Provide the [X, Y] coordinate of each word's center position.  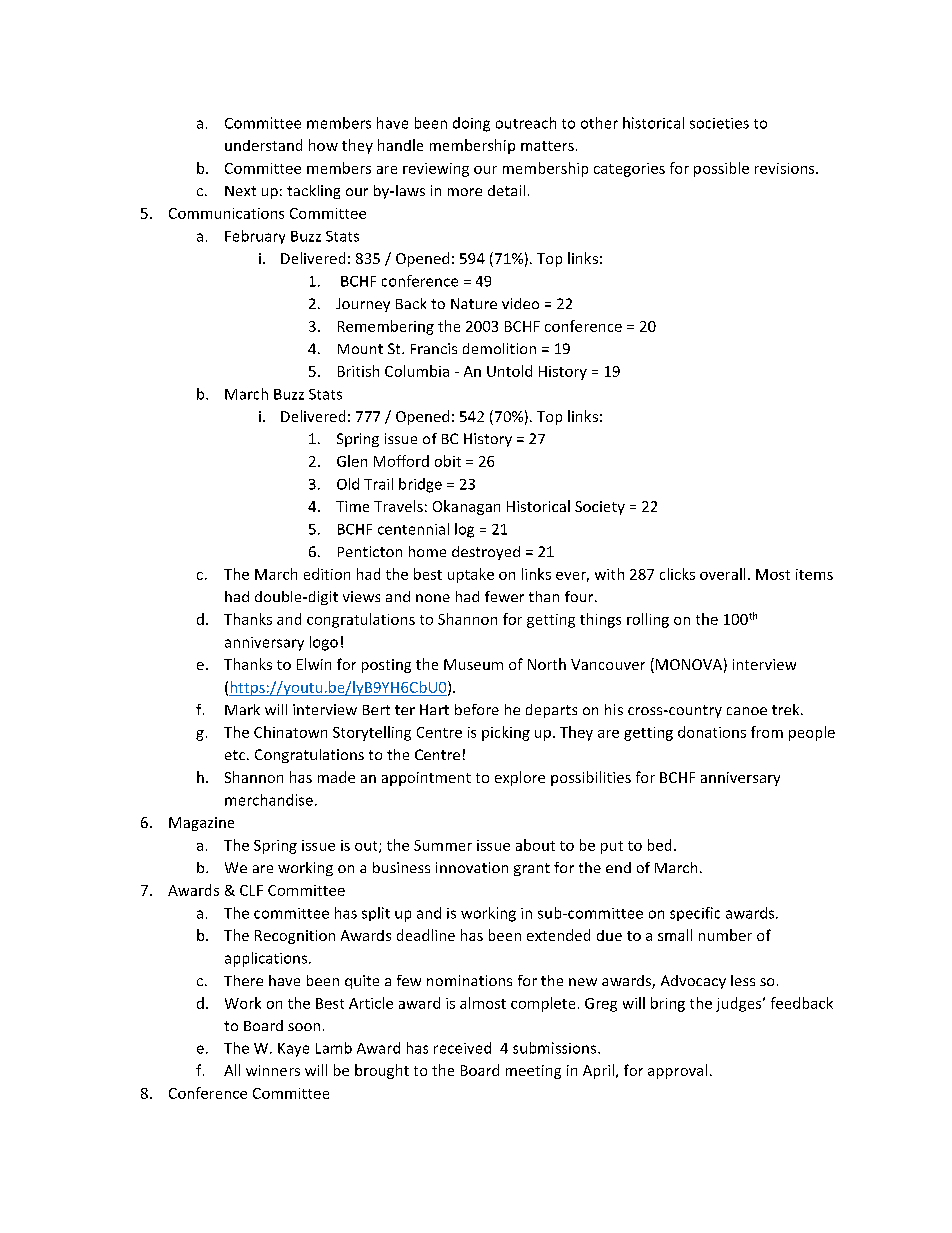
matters [547, 146]
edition [327, 574]
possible [721, 169]
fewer [504, 596]
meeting [533, 1072]
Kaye [293, 1050]
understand [263, 145]
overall [722, 574]
